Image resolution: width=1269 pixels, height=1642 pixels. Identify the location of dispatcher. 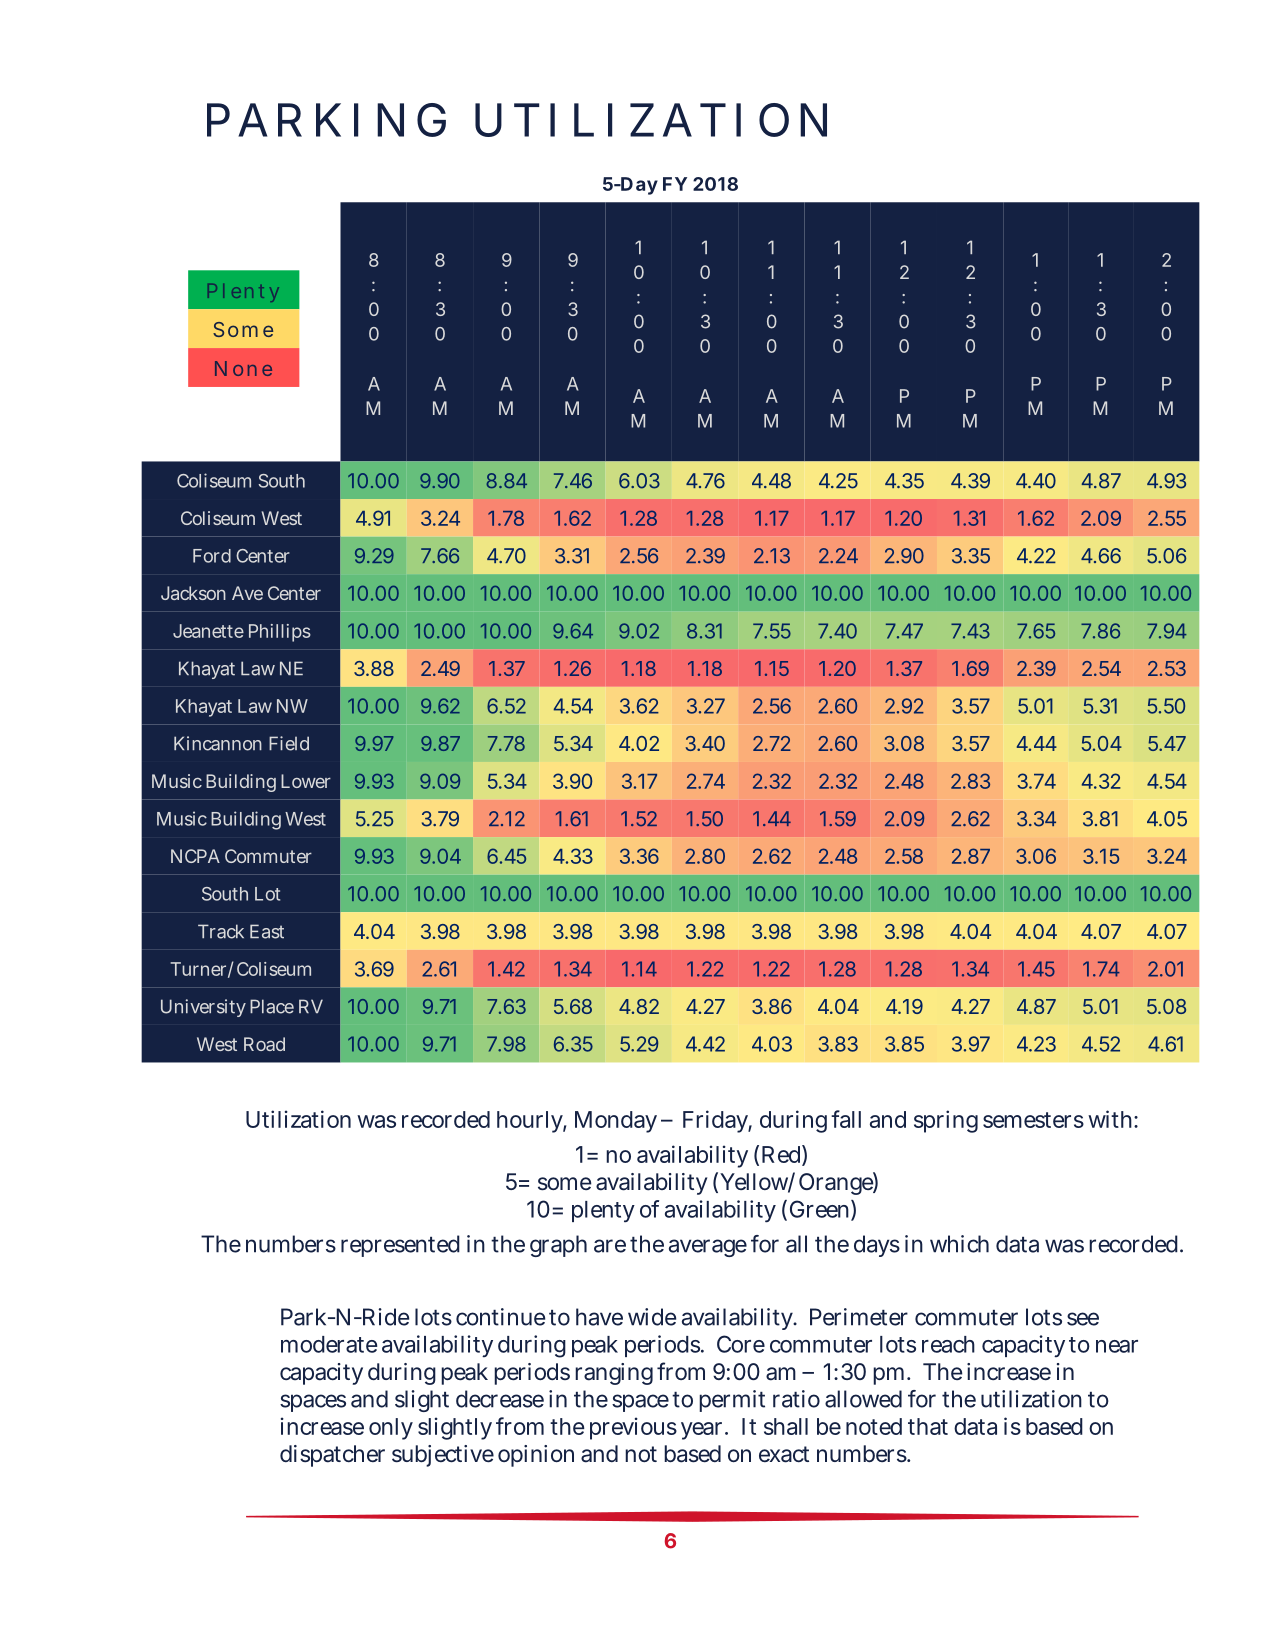
(332, 1456).
